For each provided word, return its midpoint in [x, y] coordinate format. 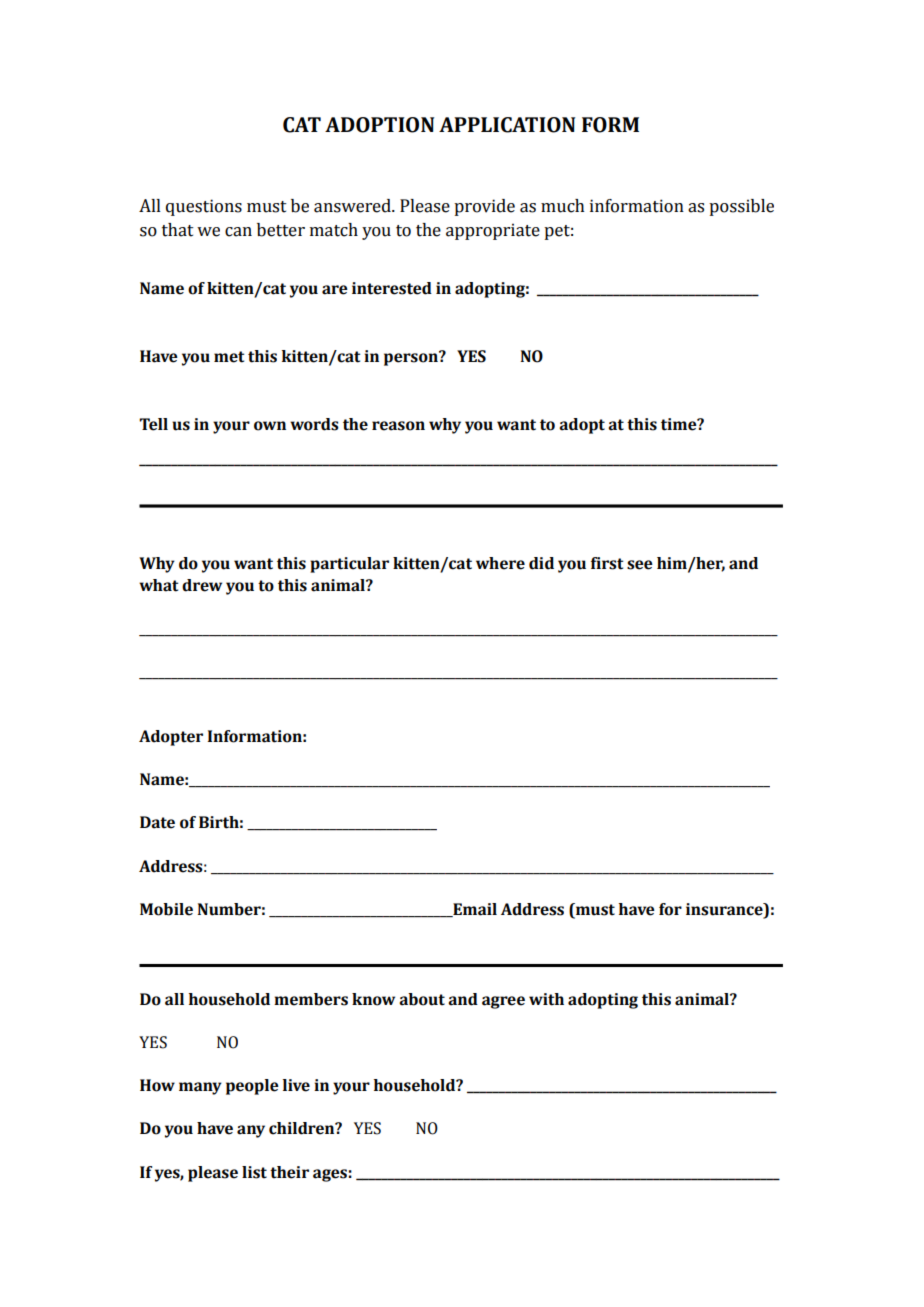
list [254, 1172]
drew [202, 585]
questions [204, 207]
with [546, 999]
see [640, 565]
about [422, 999]
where [500, 563]
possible [741, 207]
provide [484, 207]
